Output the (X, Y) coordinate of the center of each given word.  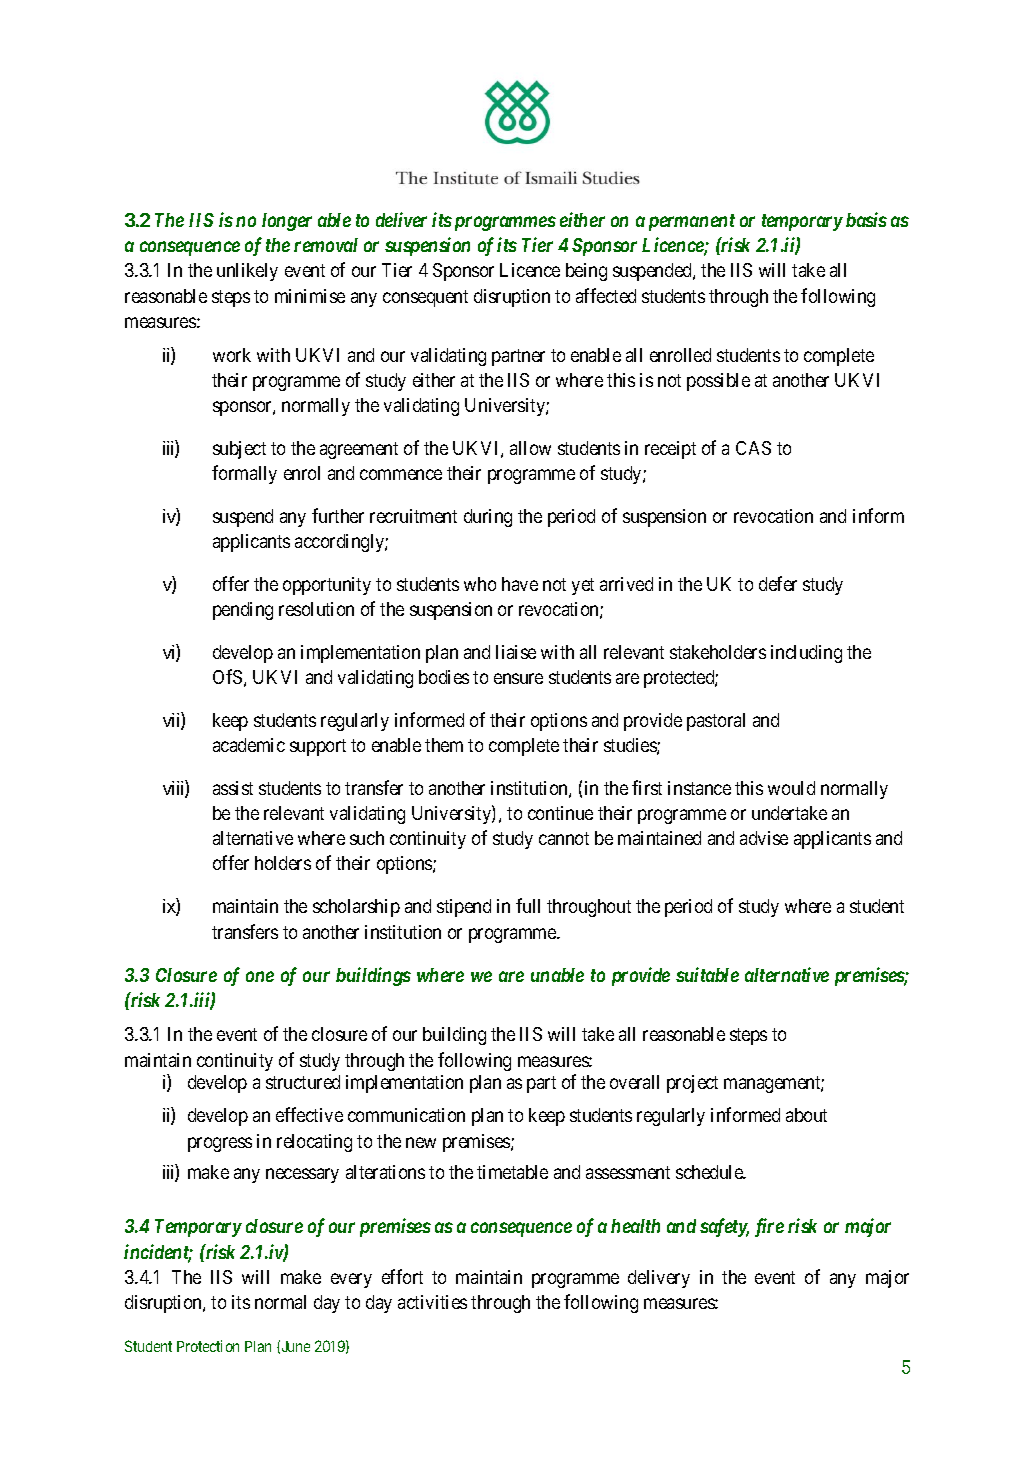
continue (560, 813)
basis (866, 219)
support (318, 747)
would (791, 788)
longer (287, 222)
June (296, 1346)
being (586, 272)
